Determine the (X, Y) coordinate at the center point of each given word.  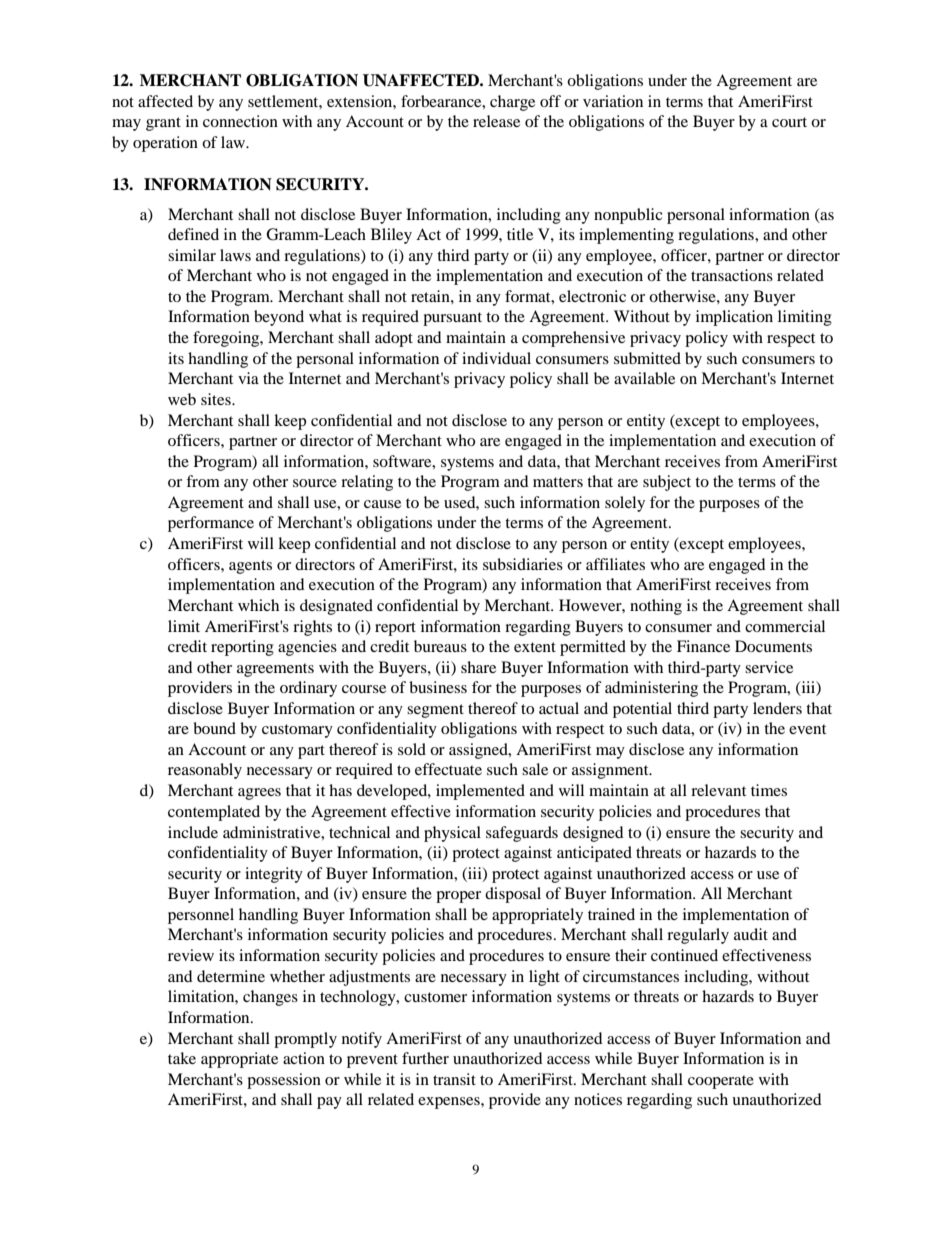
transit (454, 1079)
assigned (479, 751)
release (496, 121)
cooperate (721, 1082)
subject (667, 483)
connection (240, 121)
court (789, 122)
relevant (718, 790)
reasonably (205, 771)
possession (284, 1081)
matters (558, 482)
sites (217, 399)
